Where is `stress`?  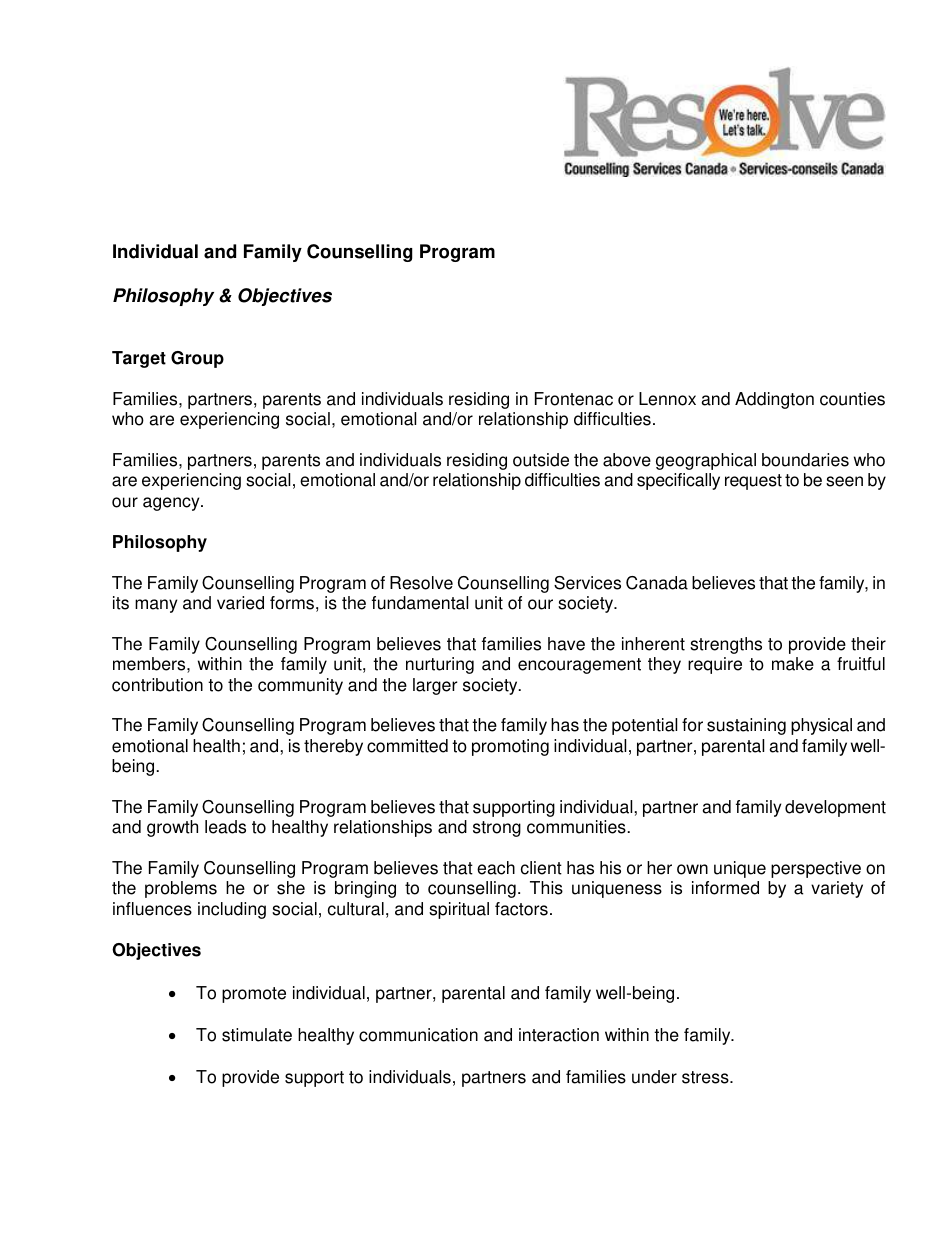
stress is located at coordinates (706, 1077).
